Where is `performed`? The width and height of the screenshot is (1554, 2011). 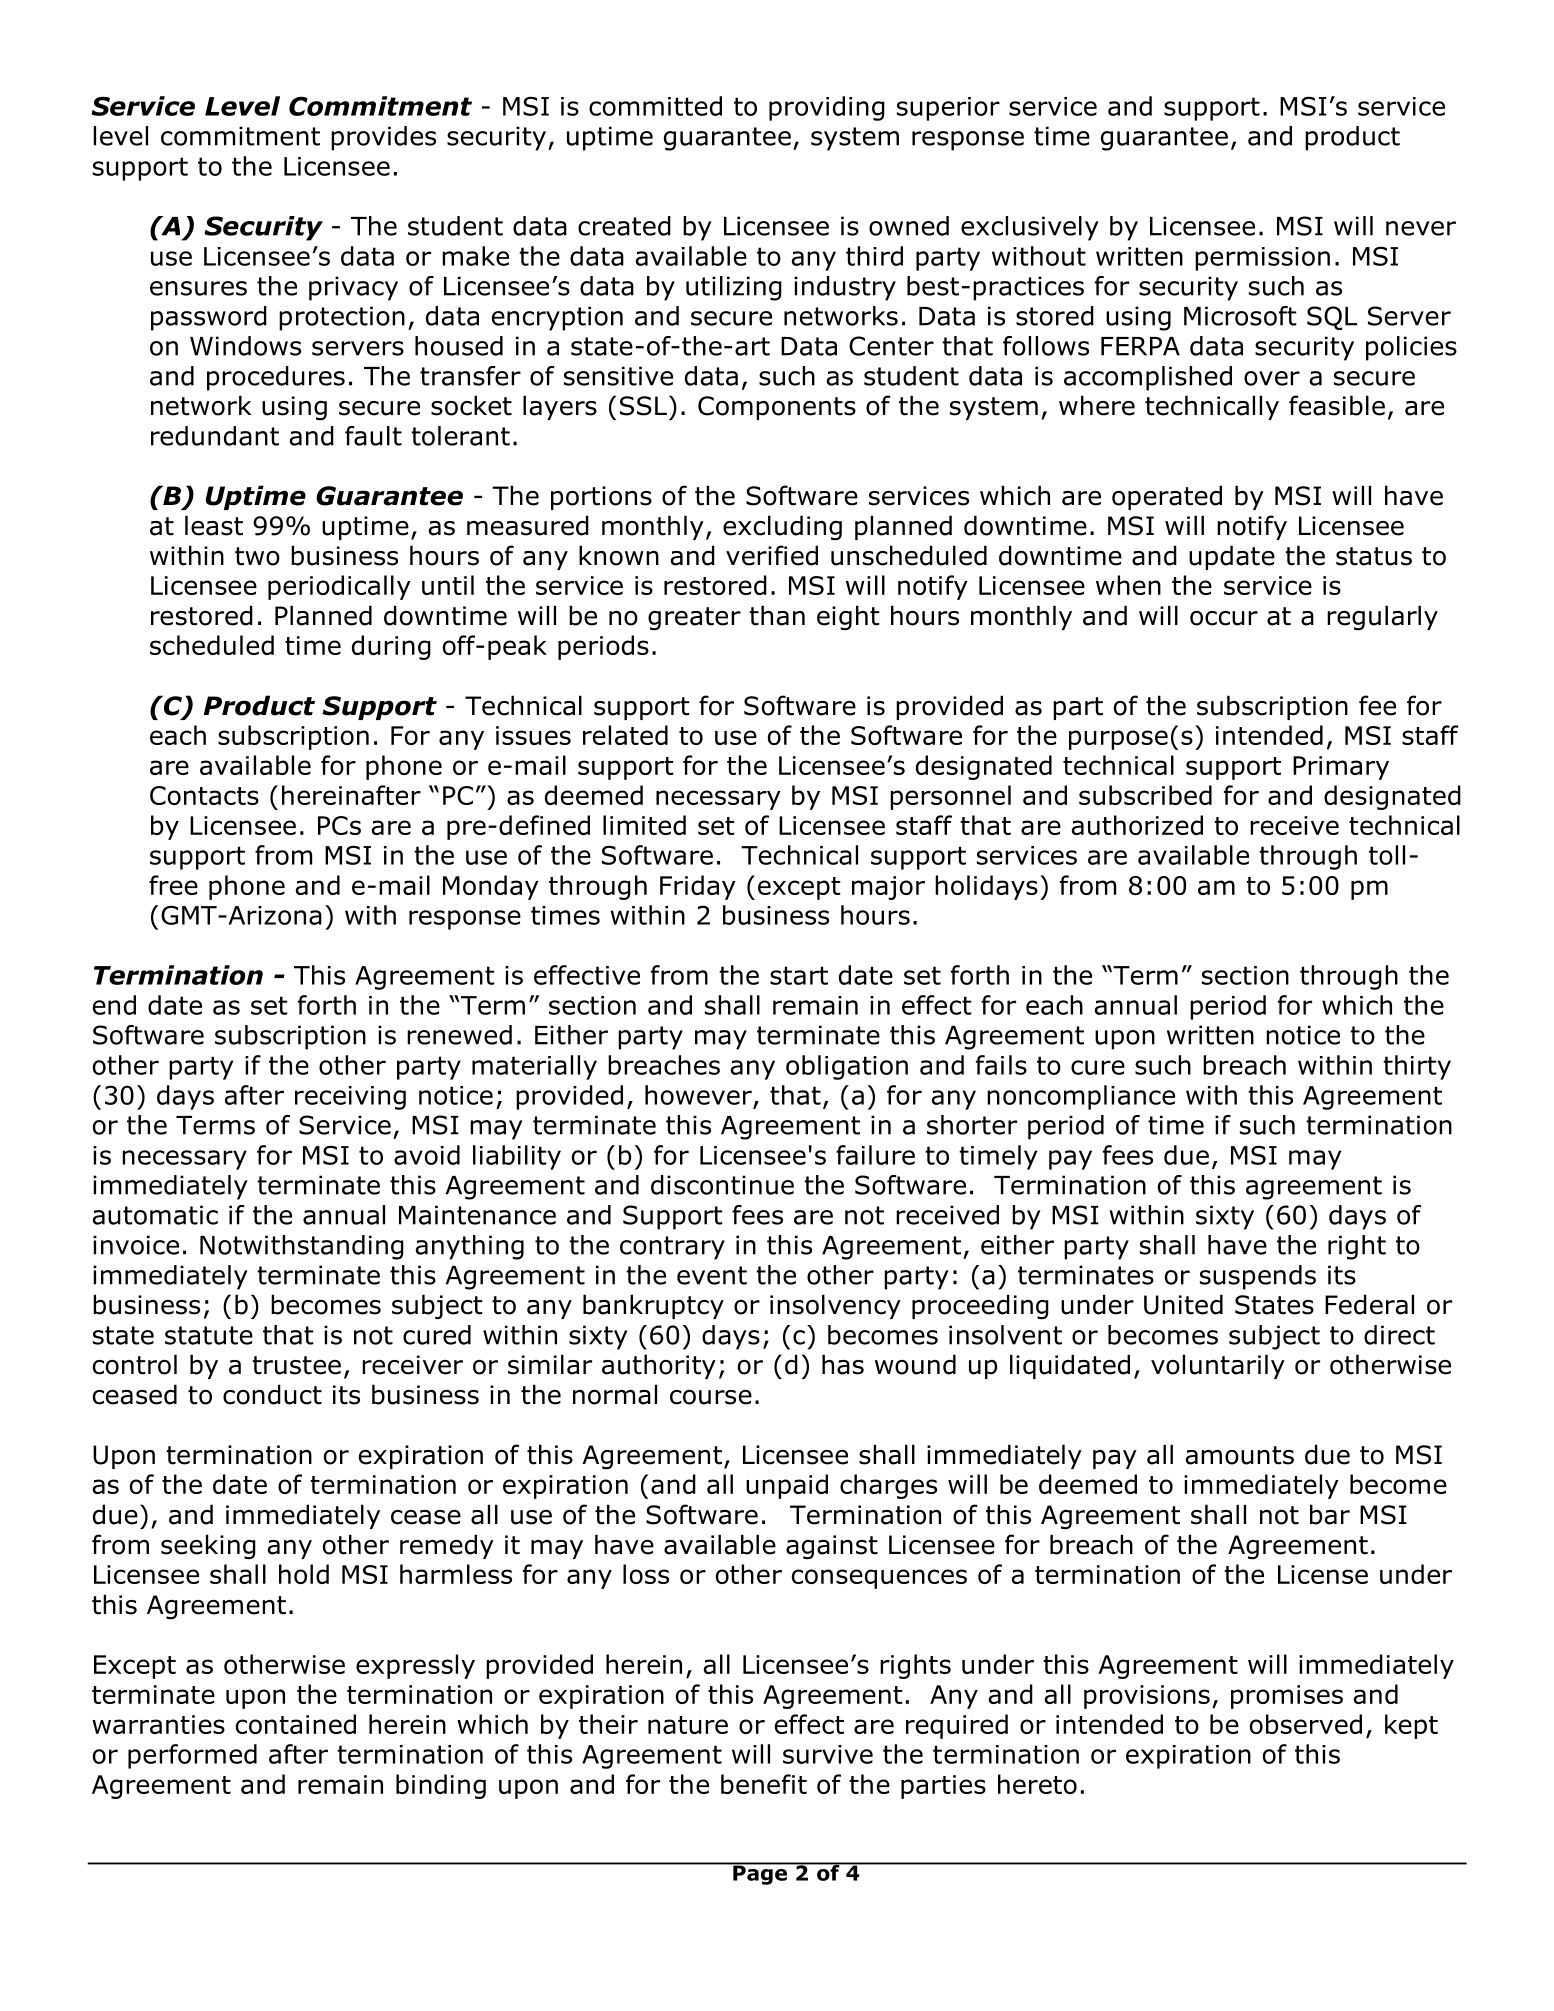 performed is located at coordinates (192, 1756).
